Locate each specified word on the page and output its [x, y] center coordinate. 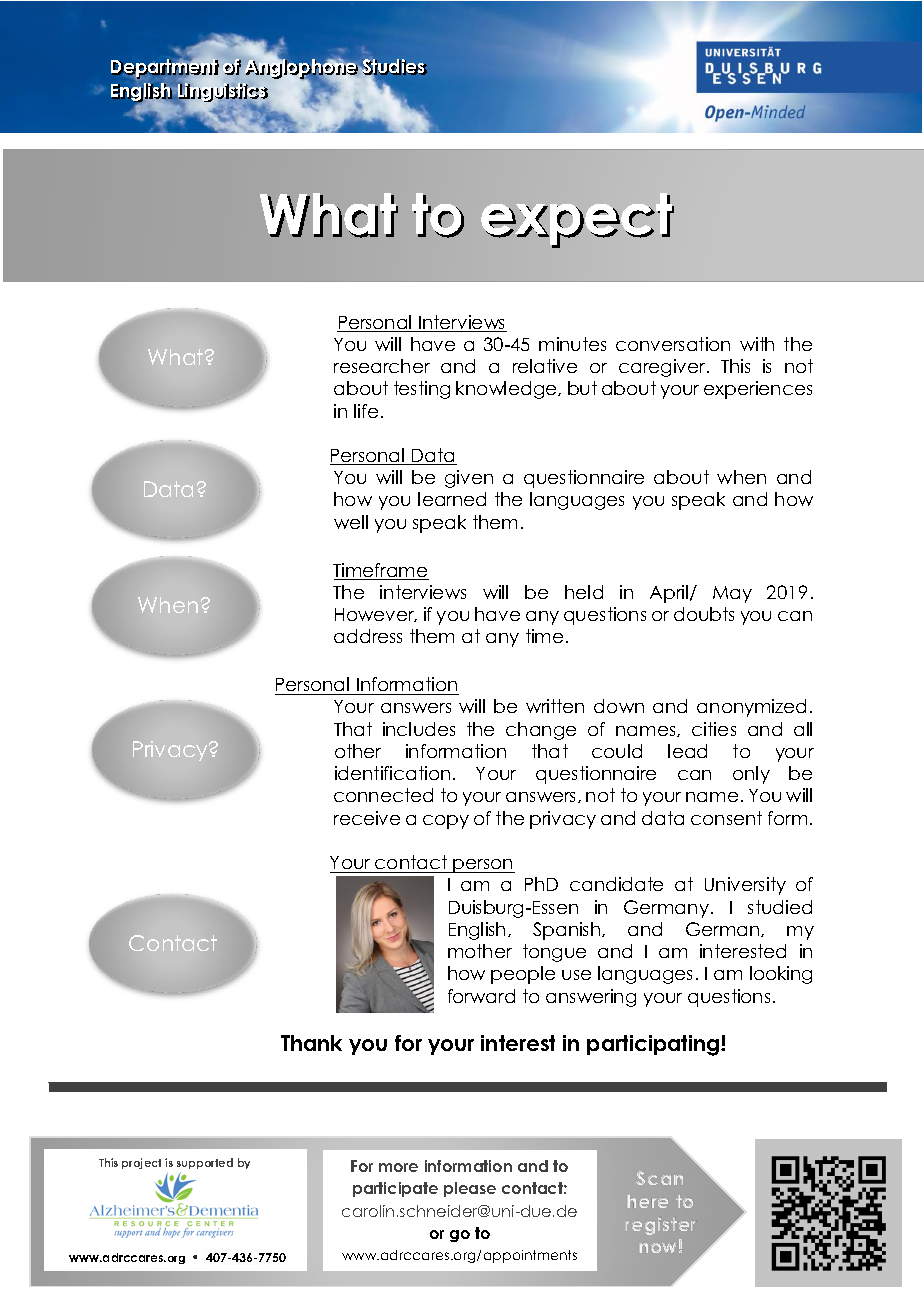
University [745, 886]
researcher [382, 366]
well [351, 522]
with [757, 344]
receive [367, 818]
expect [577, 220]
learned [452, 499]
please [470, 1189]
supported [205, 1163]
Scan [659, 1178]
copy [446, 822]
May [732, 594]
